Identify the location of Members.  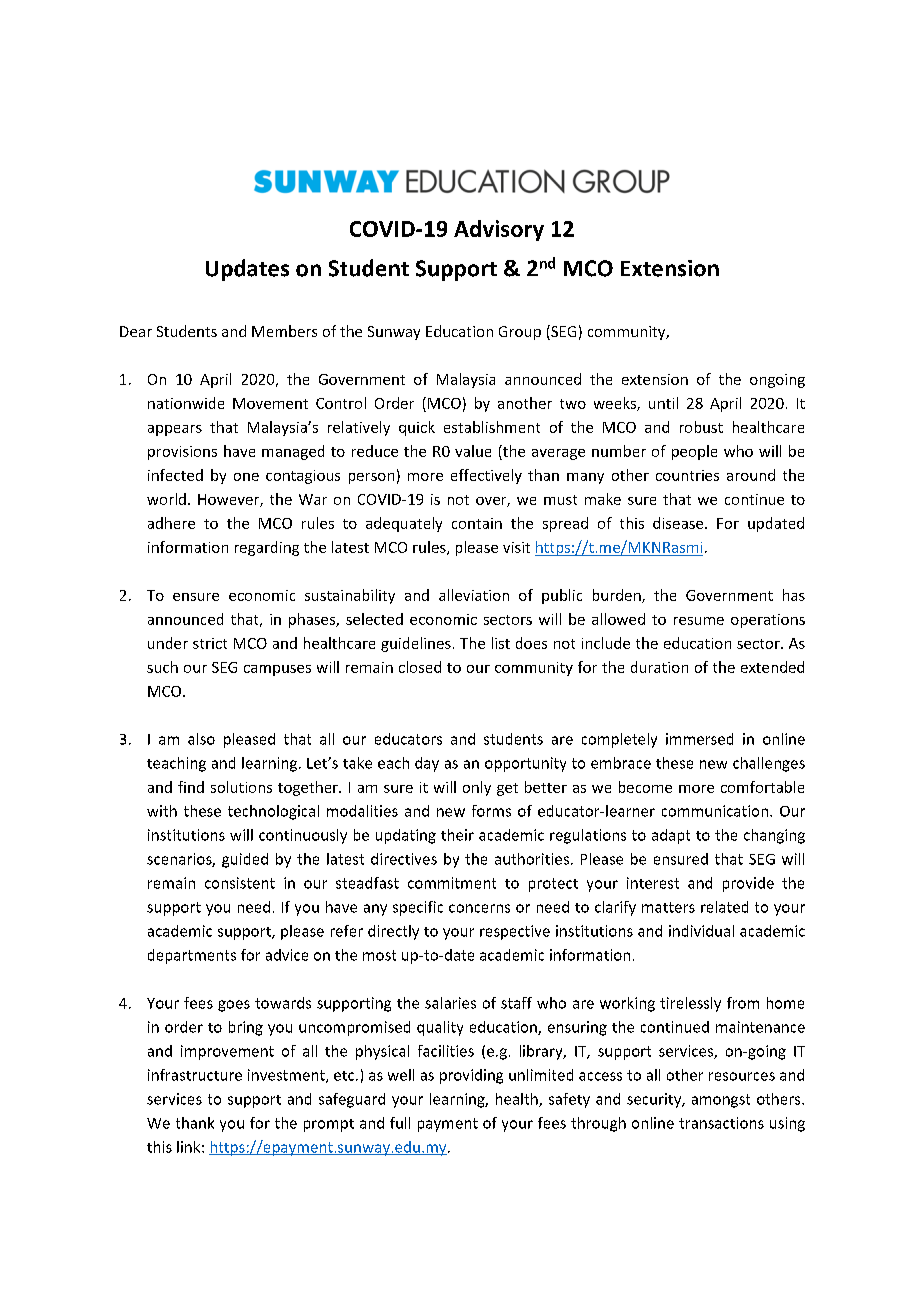
(284, 331).
